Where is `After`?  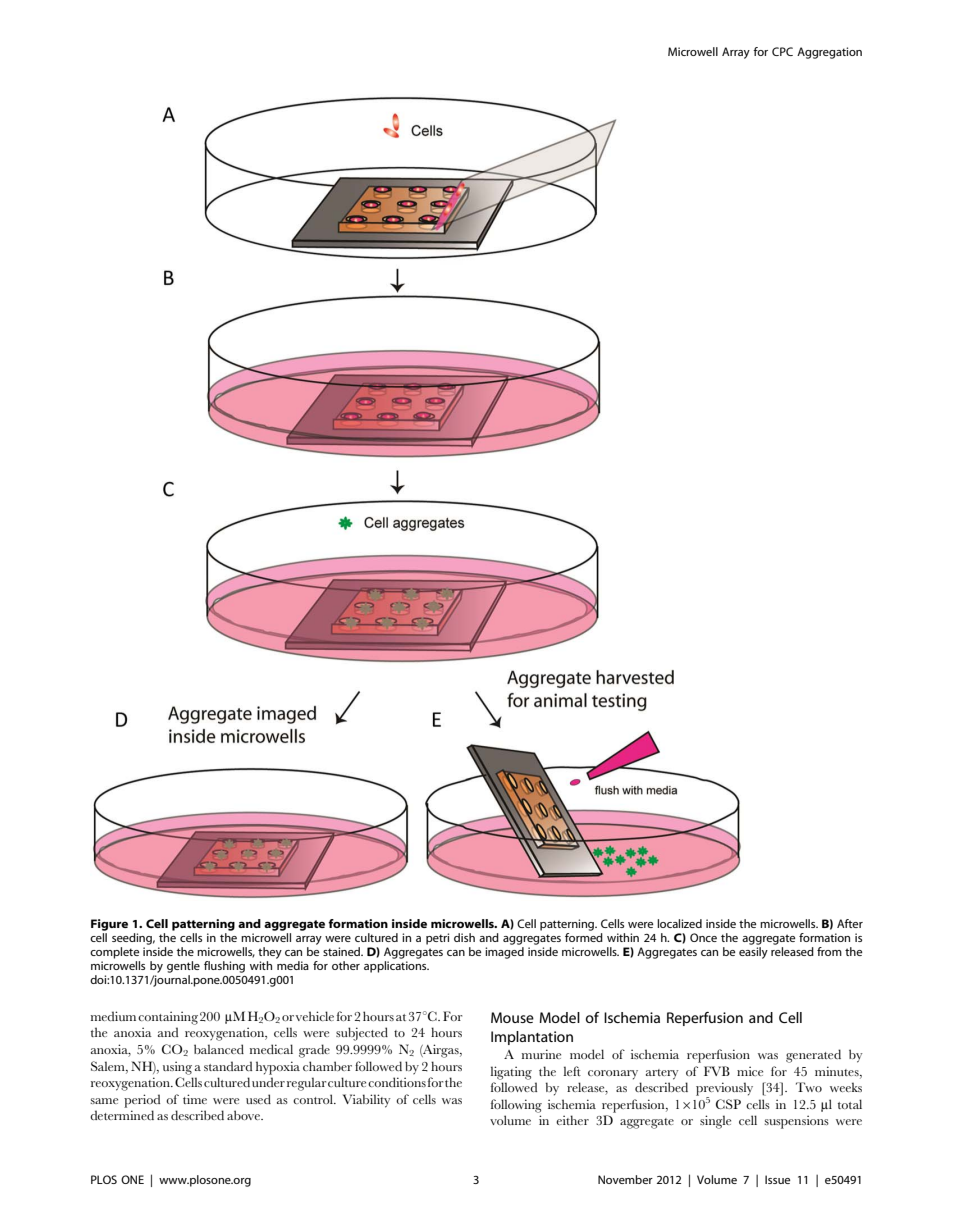
After is located at coordinates (850, 923).
